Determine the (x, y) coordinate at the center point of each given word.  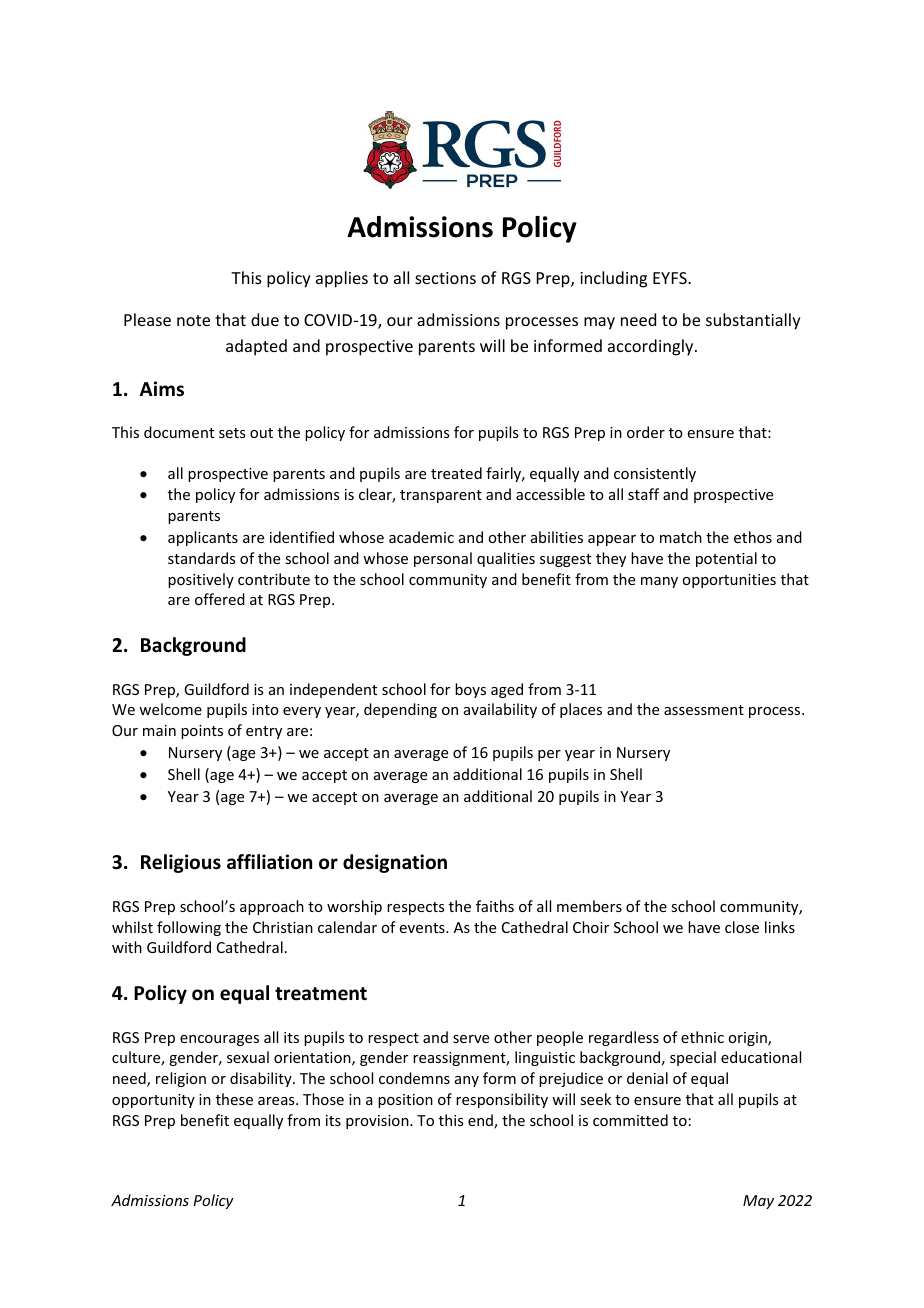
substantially (753, 321)
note (193, 320)
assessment (704, 710)
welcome (170, 709)
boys (470, 690)
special (693, 1058)
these (234, 1099)
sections (445, 278)
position (405, 1101)
